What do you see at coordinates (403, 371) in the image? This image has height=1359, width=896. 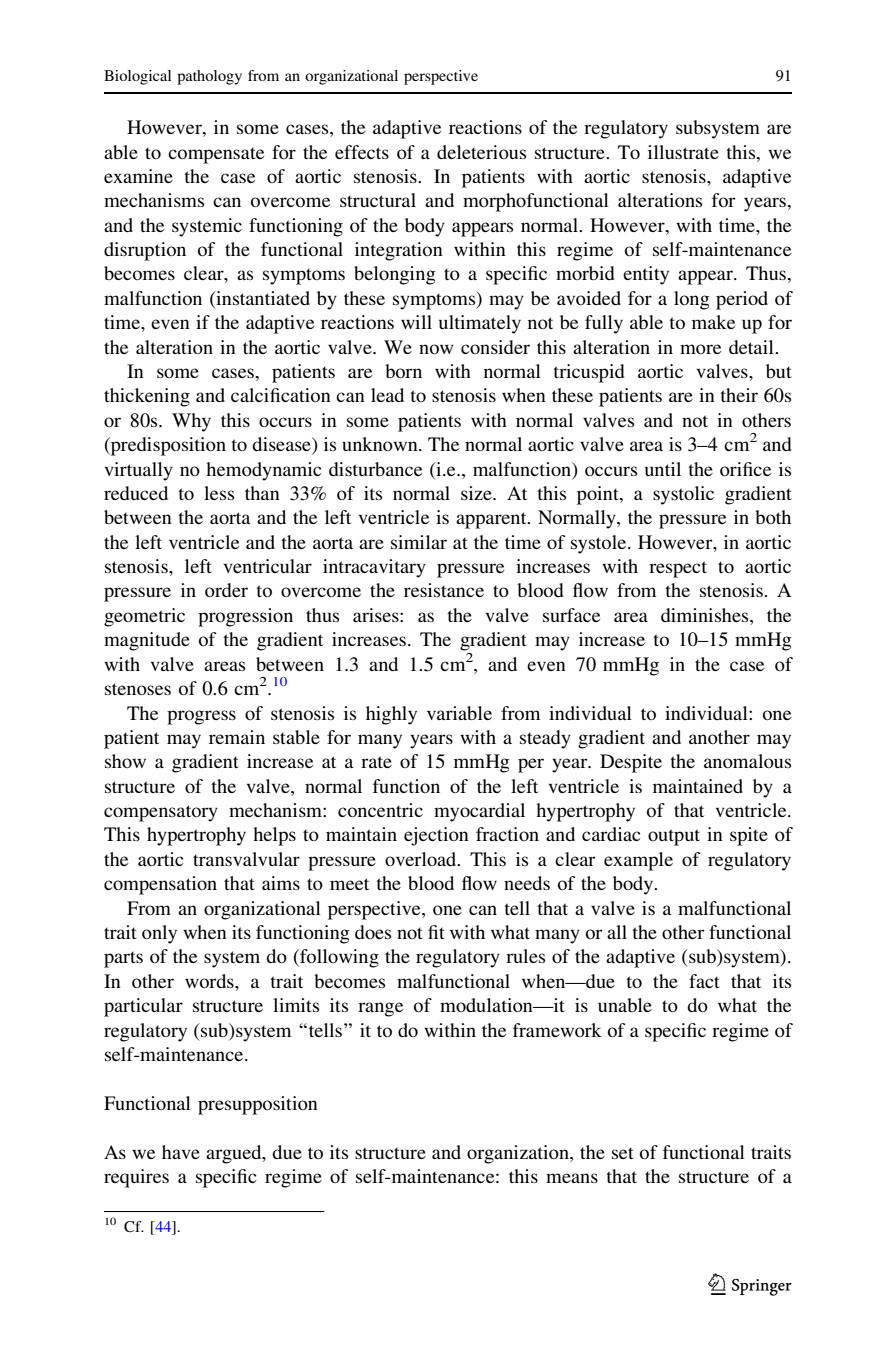 I see `born` at bounding box center [403, 371].
